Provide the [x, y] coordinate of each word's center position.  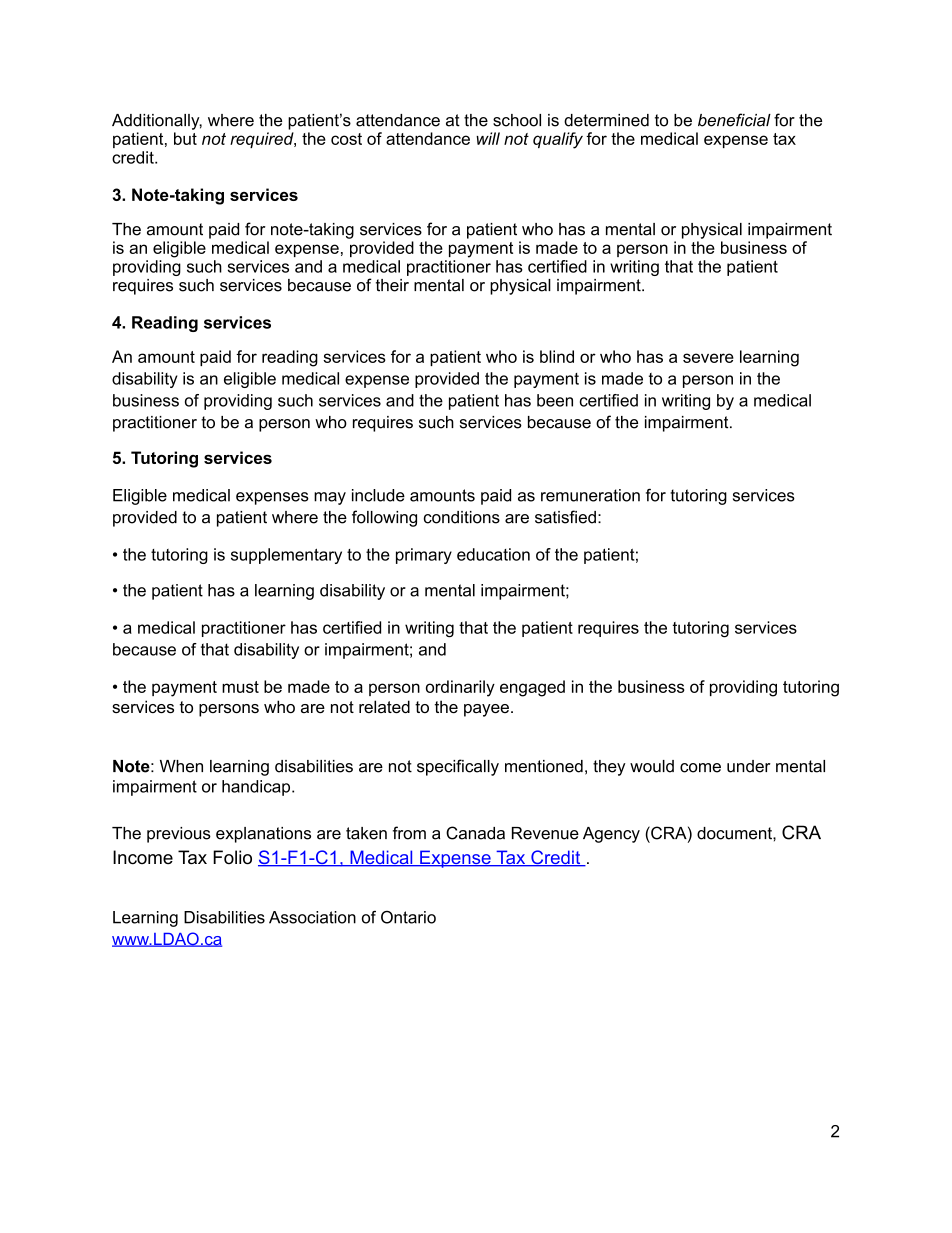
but [185, 138]
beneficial [734, 120]
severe [708, 358]
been [555, 400]
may [330, 498]
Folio [232, 857]
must [240, 687]
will [488, 138]
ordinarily [460, 688]
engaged [532, 688]
